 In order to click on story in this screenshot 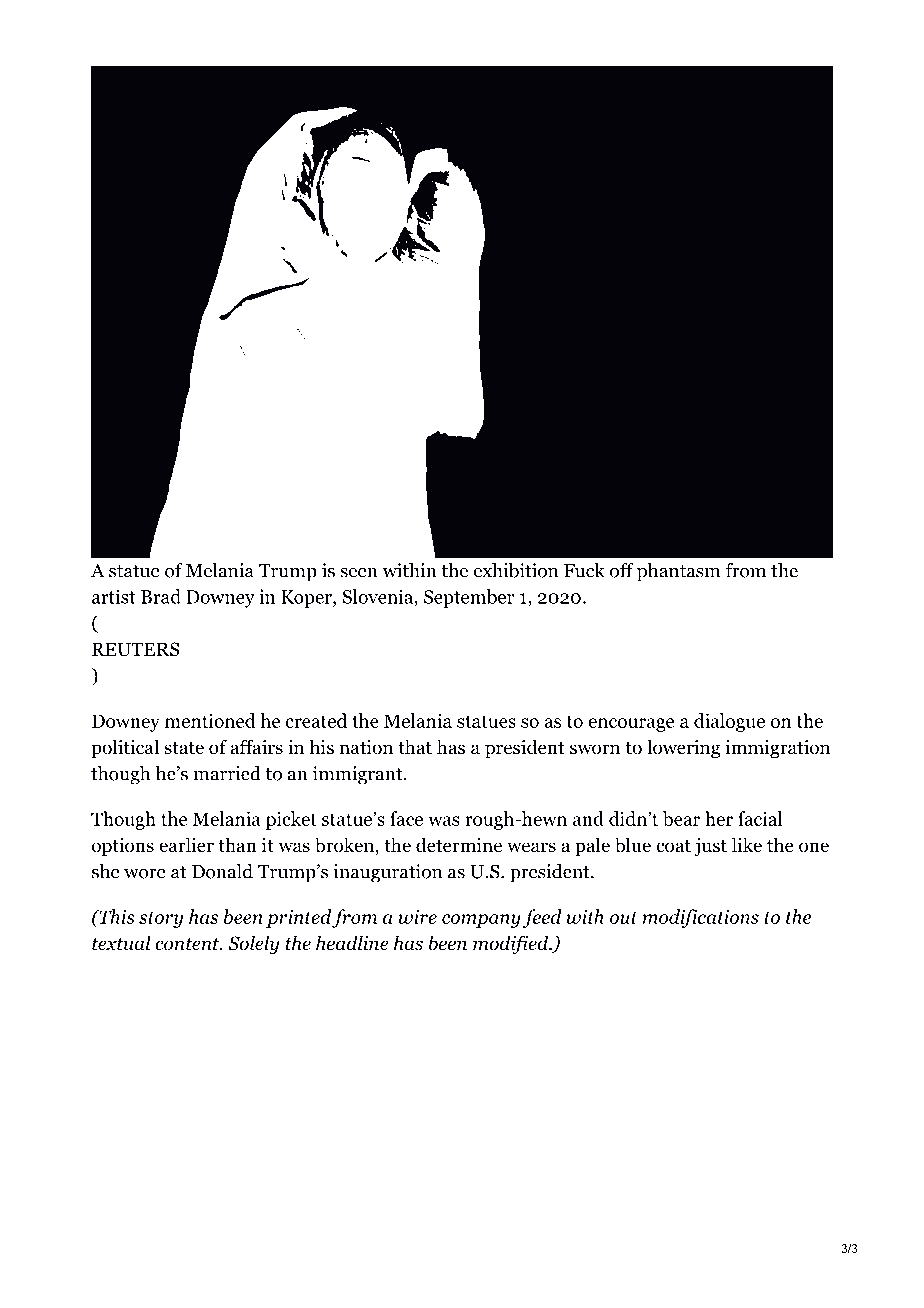, I will do `click(161, 920)`.
